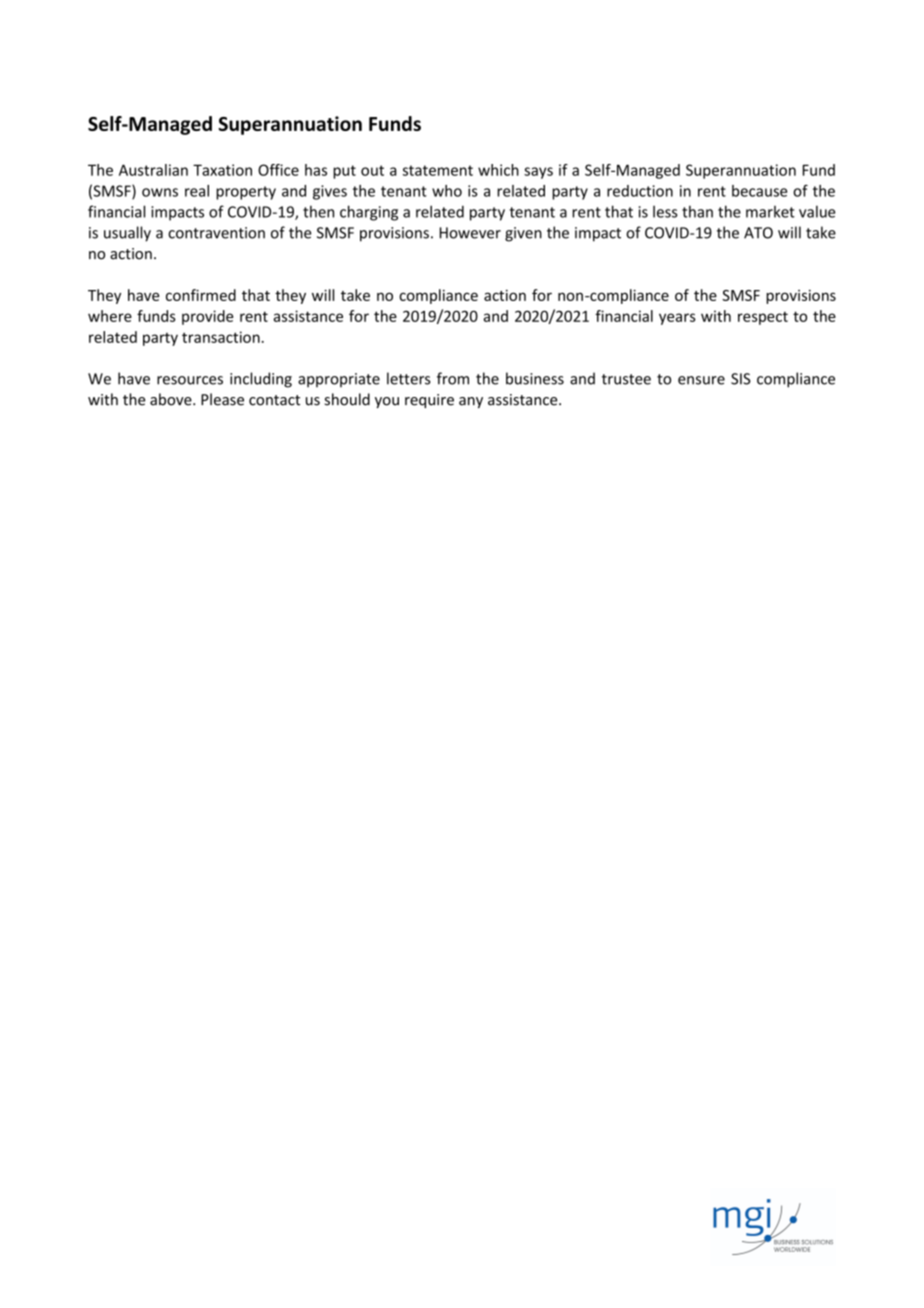  What do you see at coordinates (201, 295) in the document?
I see `confirmed` at bounding box center [201, 295].
